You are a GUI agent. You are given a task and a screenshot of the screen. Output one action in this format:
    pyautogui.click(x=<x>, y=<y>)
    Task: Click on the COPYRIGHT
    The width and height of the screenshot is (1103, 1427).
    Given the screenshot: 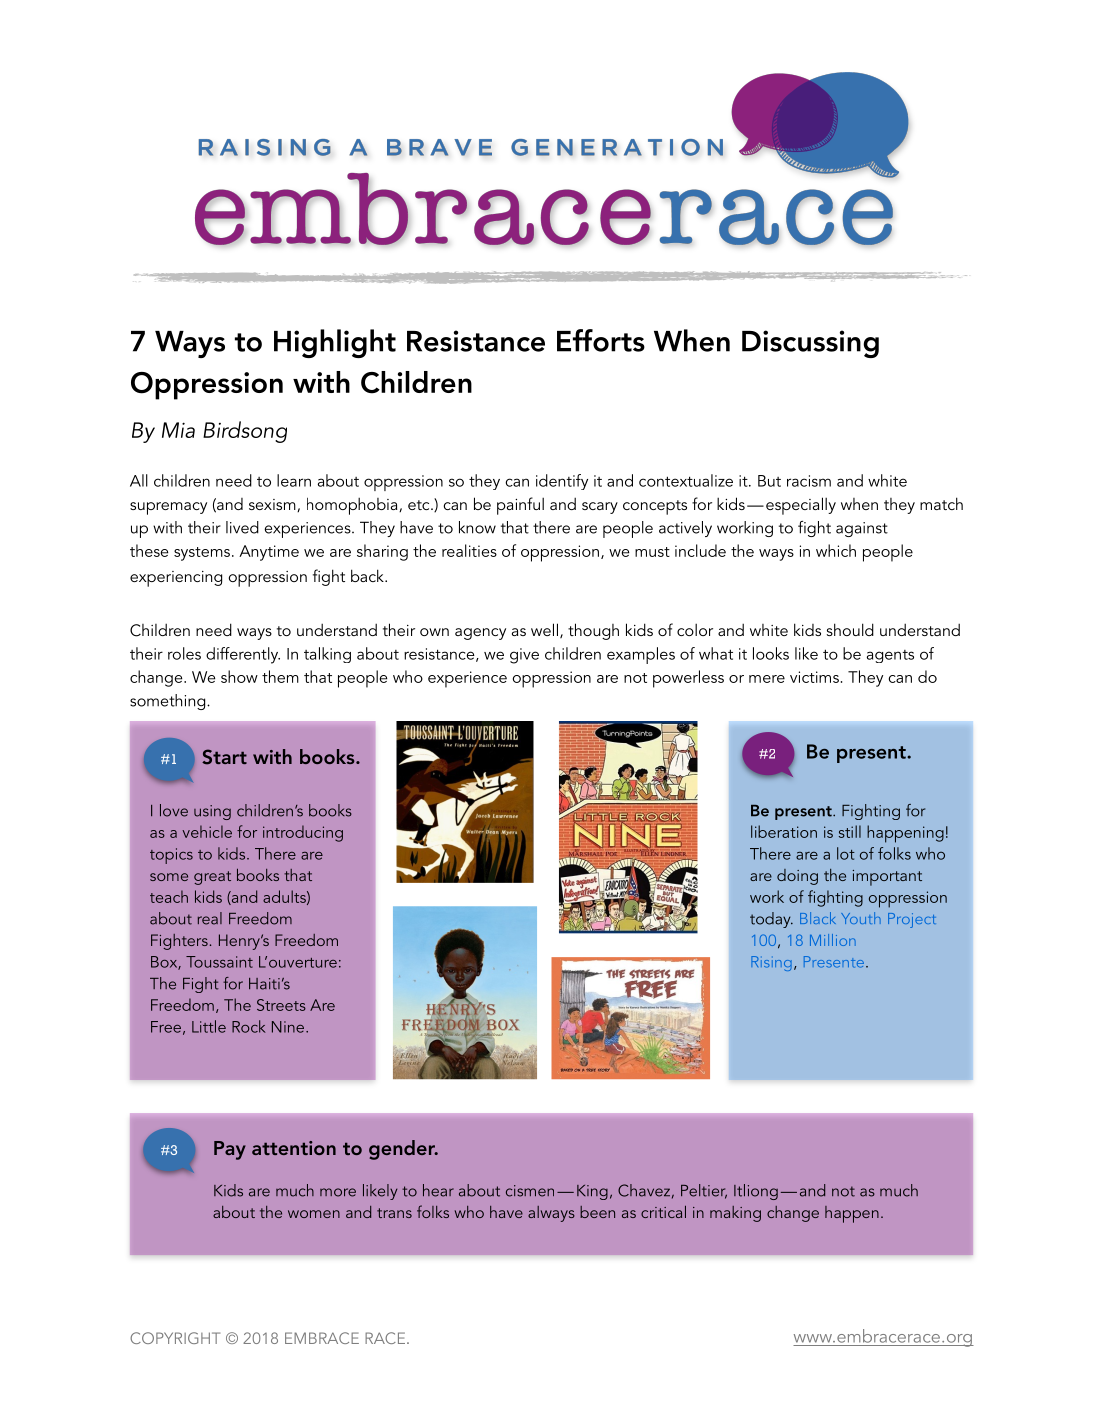 What is the action you would take?
    pyautogui.click(x=175, y=1338)
